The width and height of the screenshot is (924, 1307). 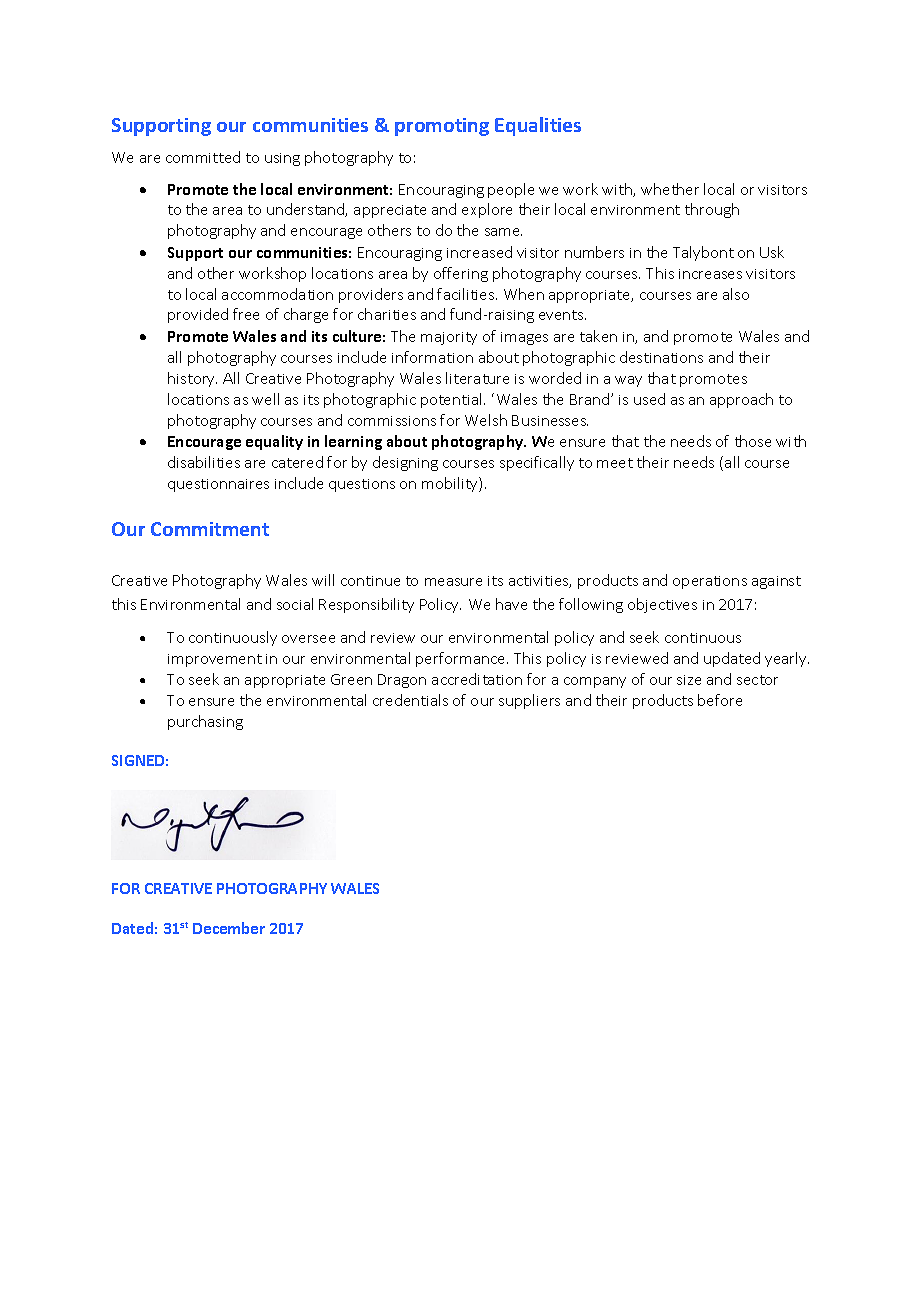 I want to click on Commitment, so click(x=210, y=529).
